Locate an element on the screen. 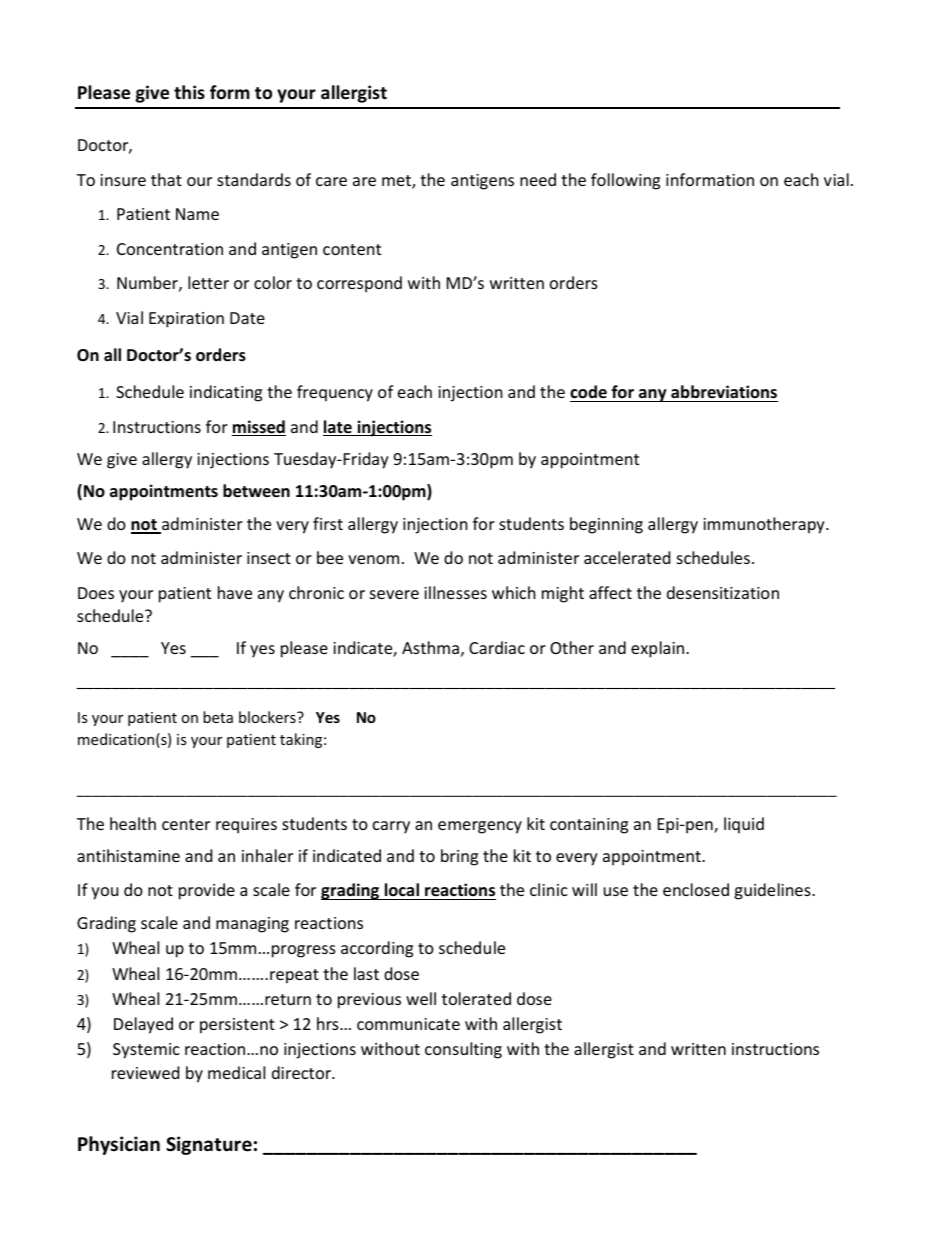 Image resolution: width=952 pixels, height=1233 pixels. have is located at coordinates (235, 592).
